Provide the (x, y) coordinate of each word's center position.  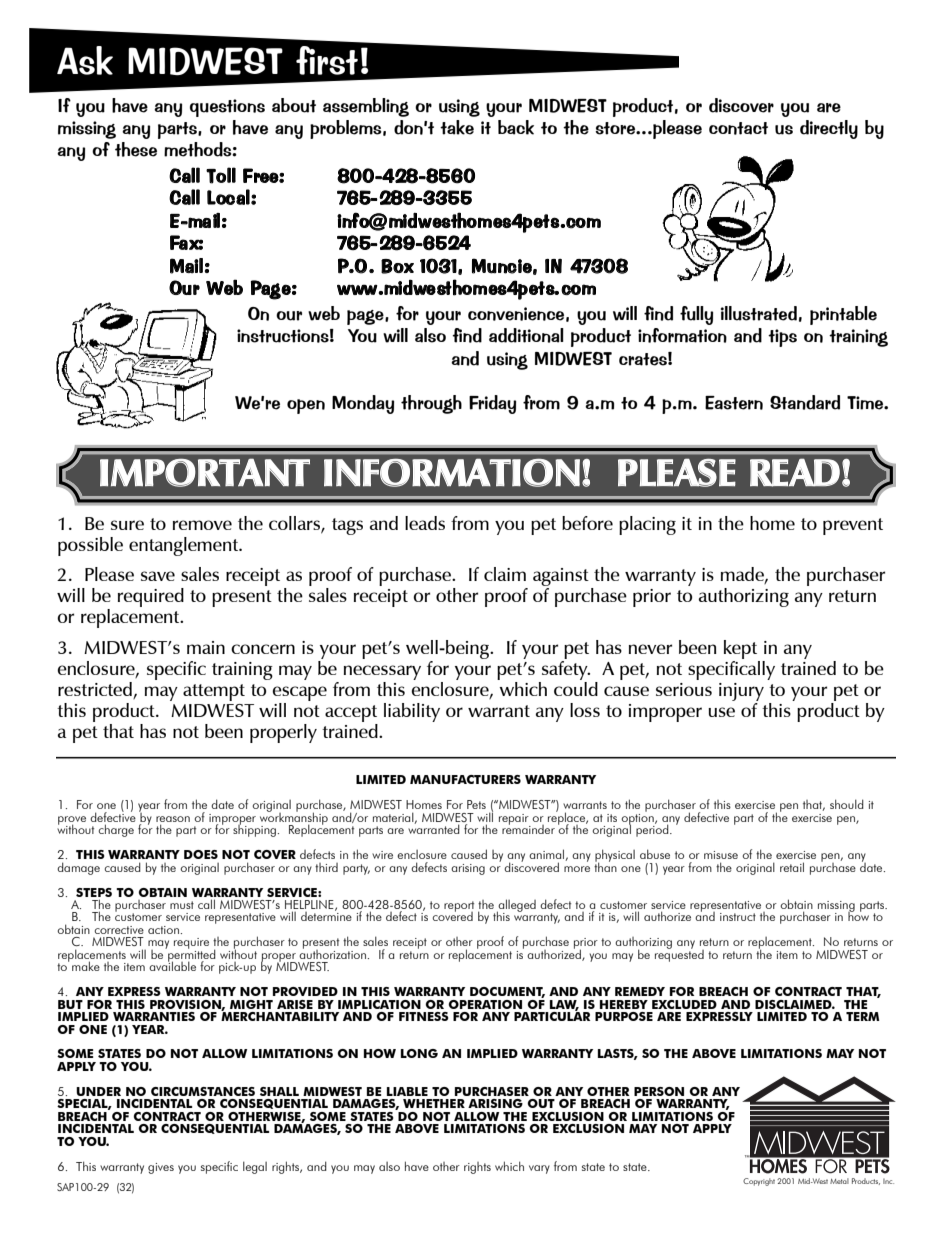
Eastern (734, 403)
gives (161, 1168)
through (431, 404)
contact (738, 128)
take (457, 127)
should (847, 804)
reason (173, 820)
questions (227, 108)
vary (539, 1169)
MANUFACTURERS (465, 779)
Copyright (759, 1182)
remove (202, 525)
